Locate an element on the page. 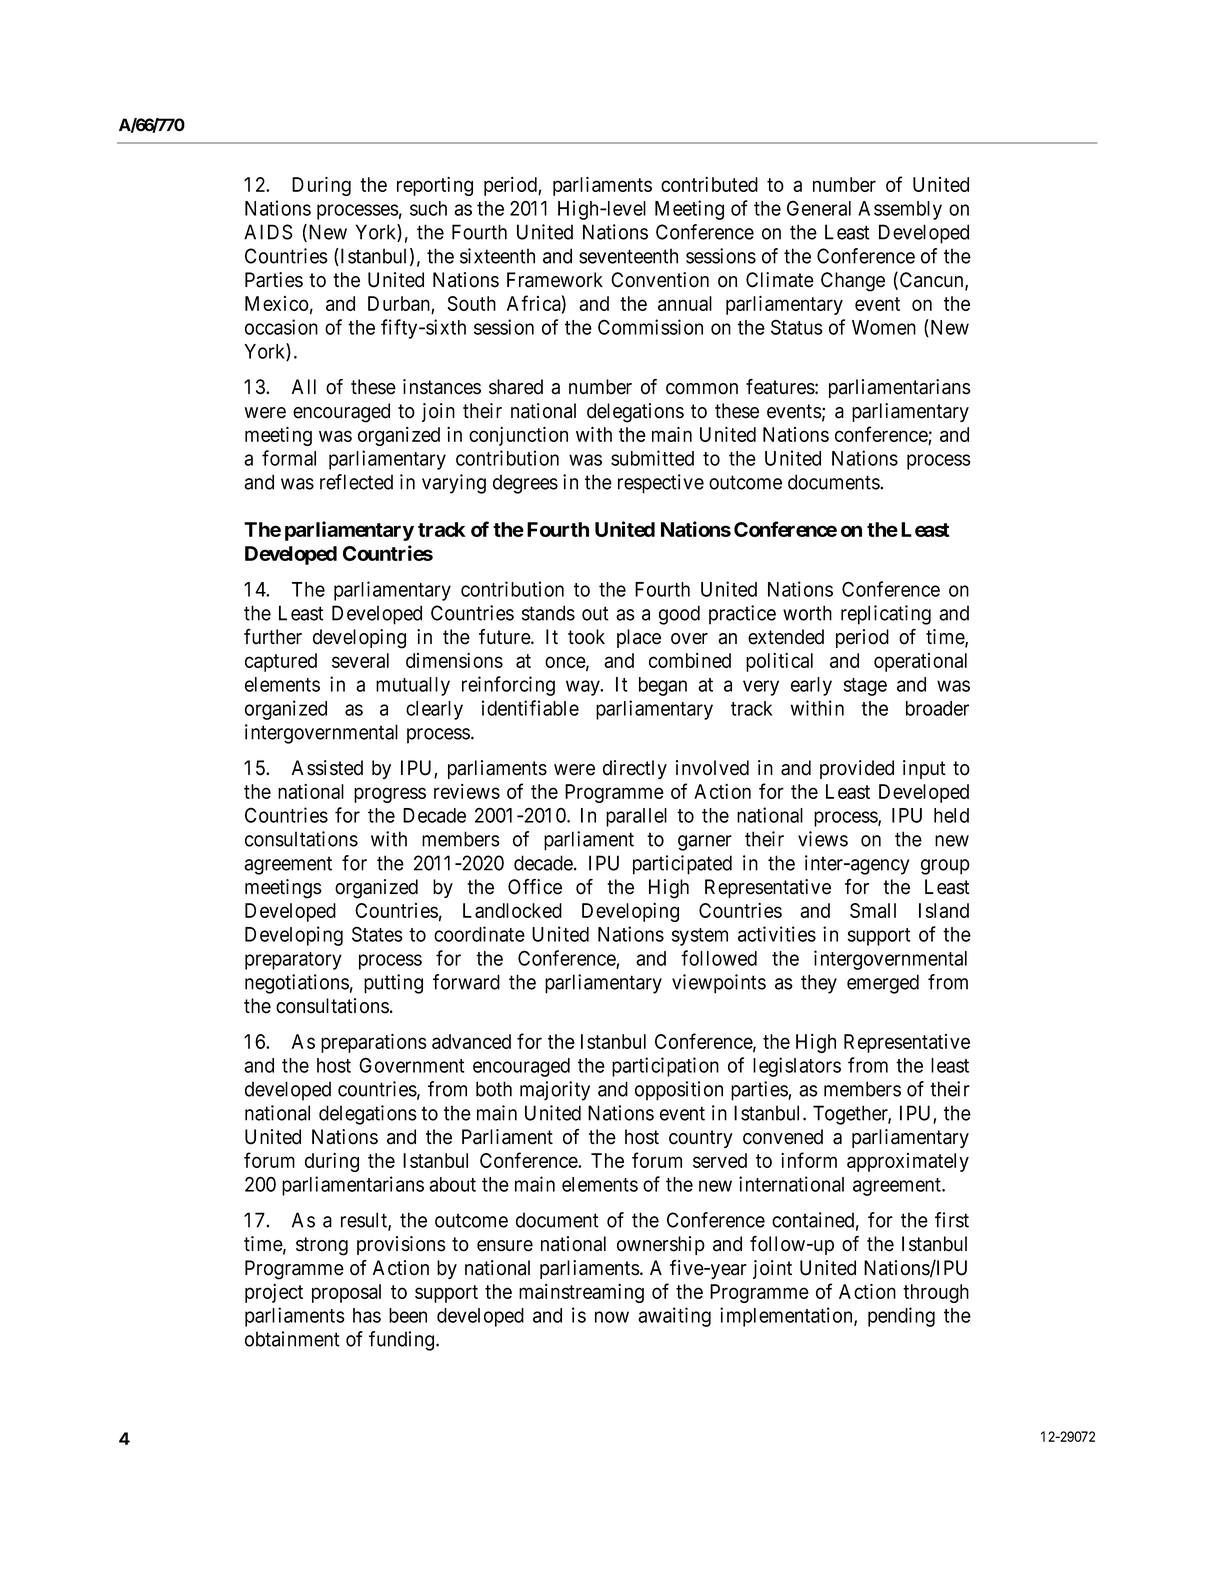  pending is located at coordinates (901, 1317).
